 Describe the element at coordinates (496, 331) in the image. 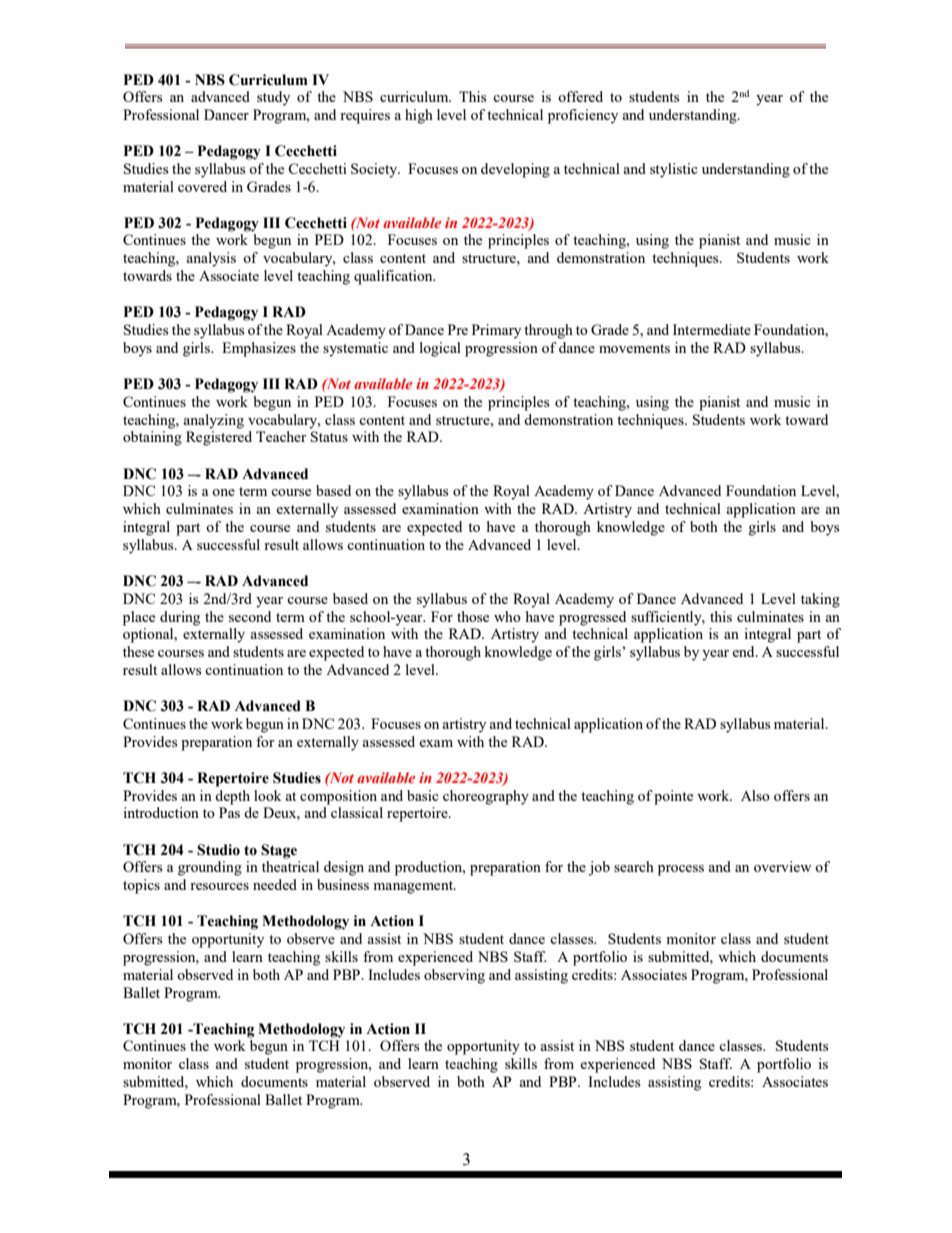

I see `Primary` at that location.
